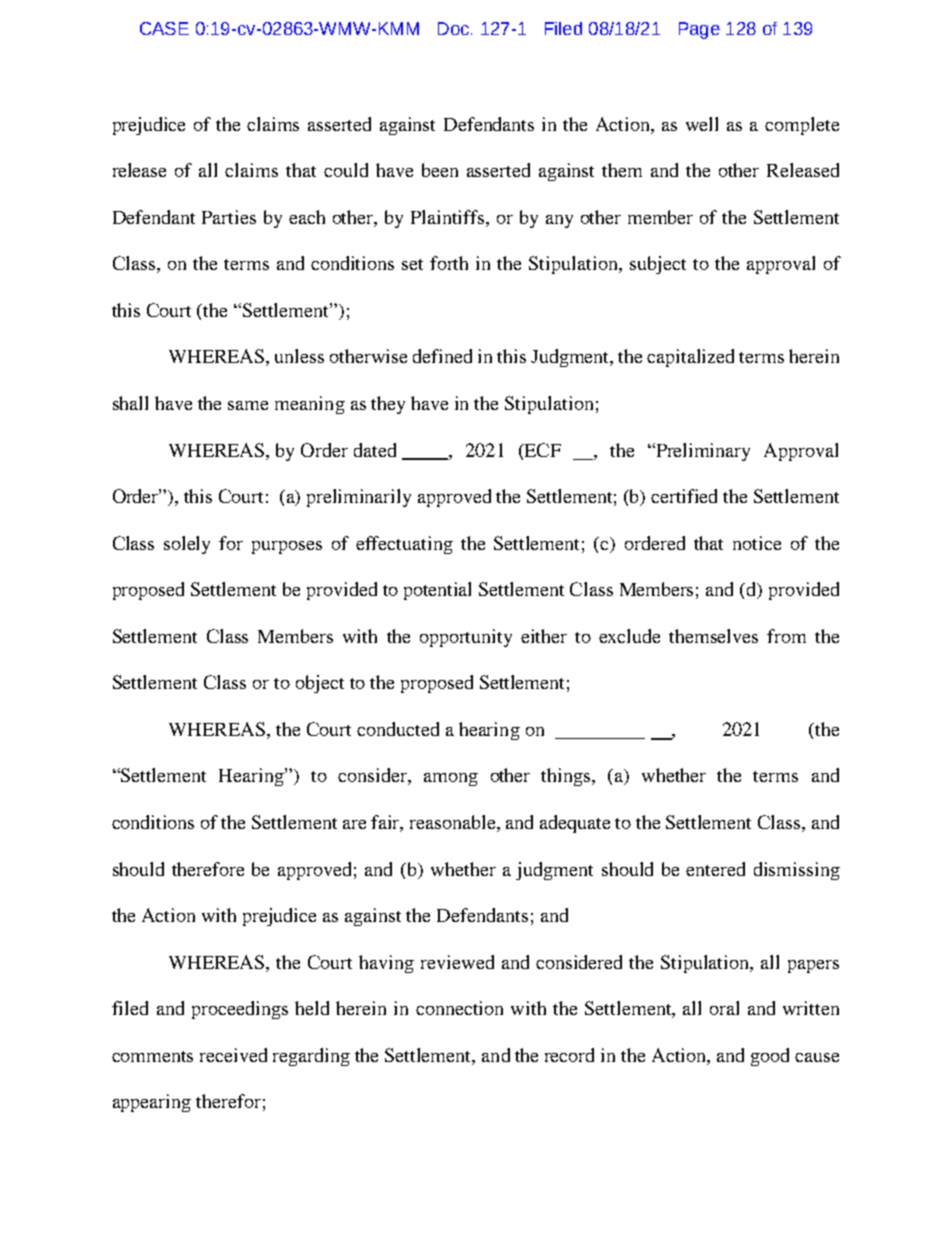 The width and height of the image is (952, 1233). I want to click on Doc, so click(453, 28).
